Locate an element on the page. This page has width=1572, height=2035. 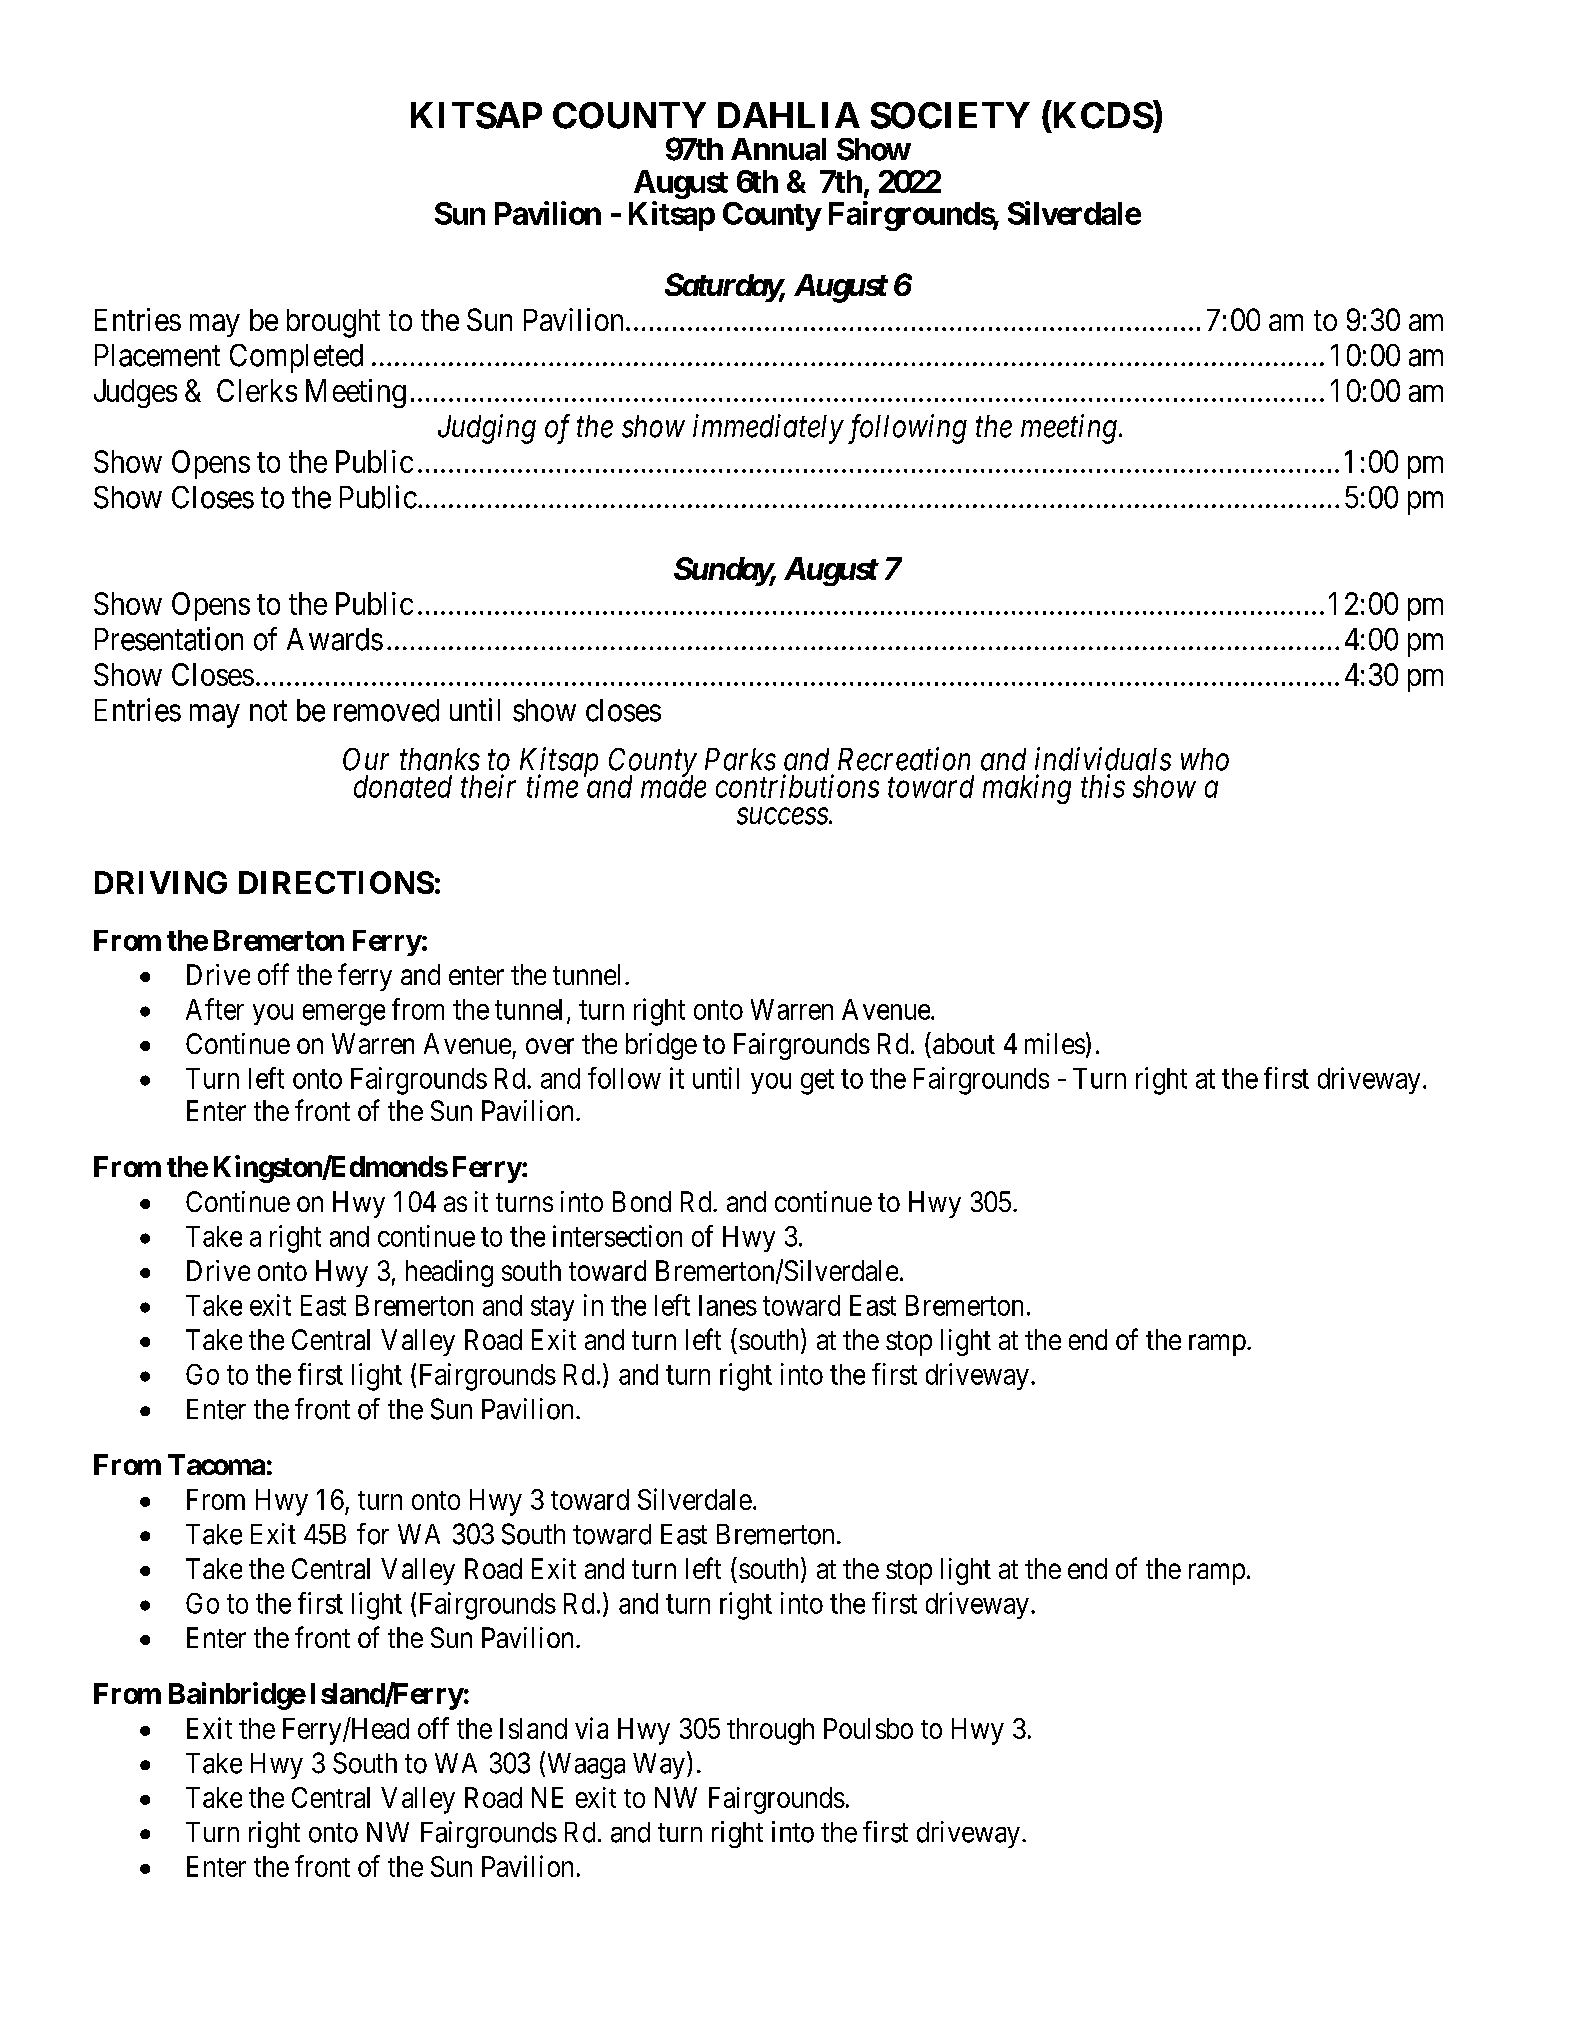
miles is located at coordinates (1055, 1043).
